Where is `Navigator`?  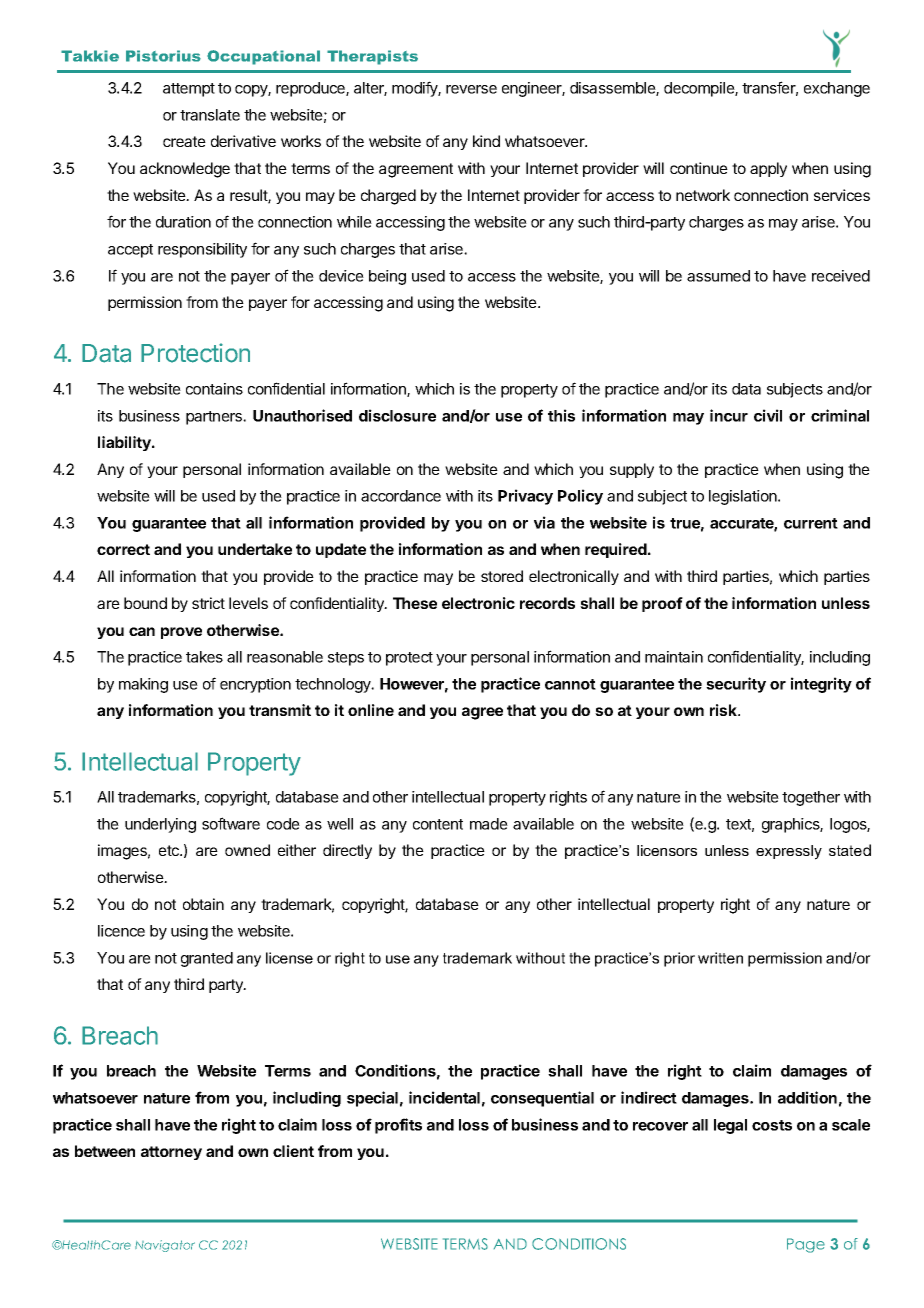
Navigator is located at coordinates (165, 1246).
